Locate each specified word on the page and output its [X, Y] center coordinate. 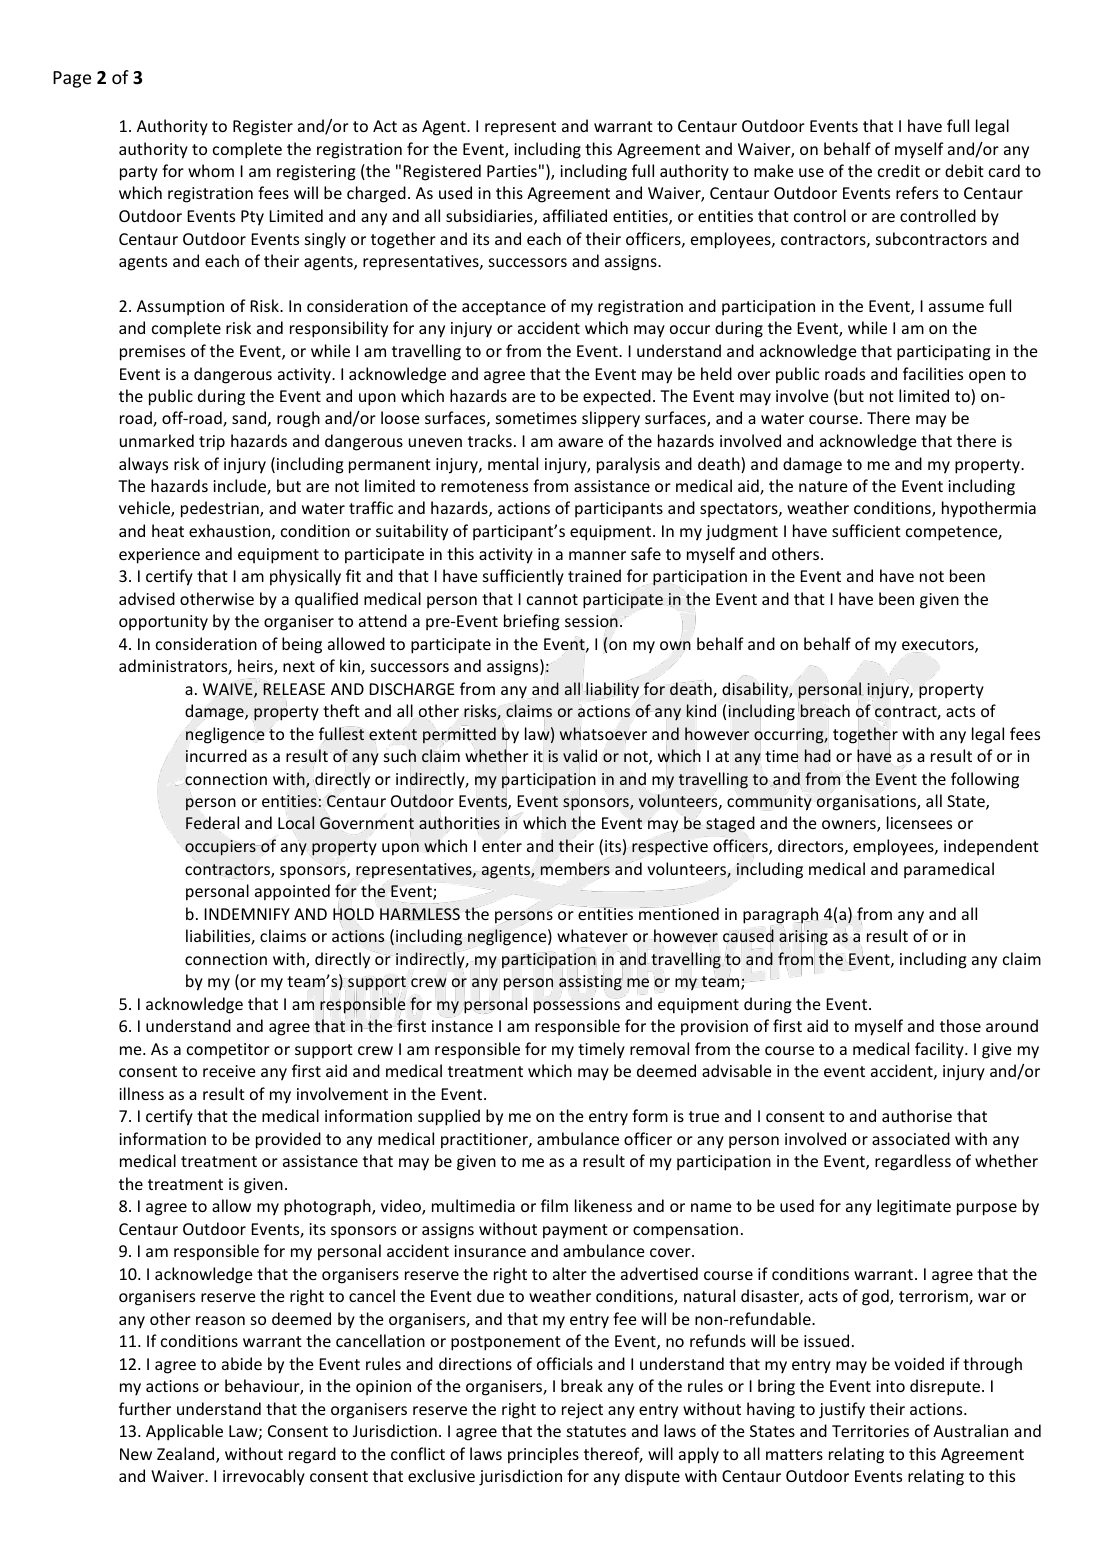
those [960, 1025]
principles [543, 1455]
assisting [591, 982]
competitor [228, 1051]
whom [211, 170]
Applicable [184, 1432]
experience [159, 556]
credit [899, 170]
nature [823, 486]
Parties [512, 171]
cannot [552, 599]
